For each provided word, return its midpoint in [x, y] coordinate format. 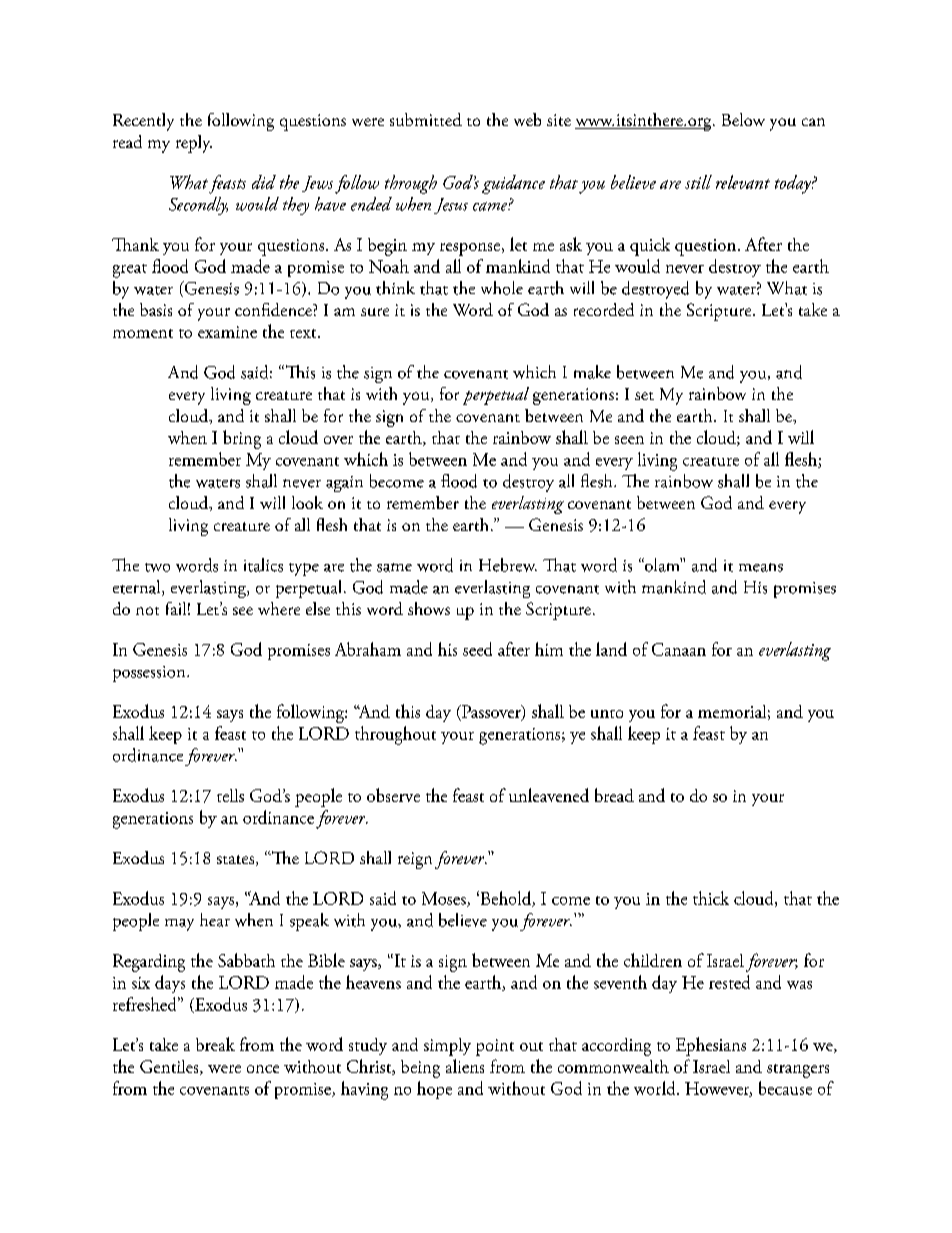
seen [629, 440]
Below [743, 119]
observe [393, 795]
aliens [465, 1066]
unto [607, 714]
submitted [426, 119]
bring [242, 439]
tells [230, 795]
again [344, 484]
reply [194, 144]
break [215, 1044]
